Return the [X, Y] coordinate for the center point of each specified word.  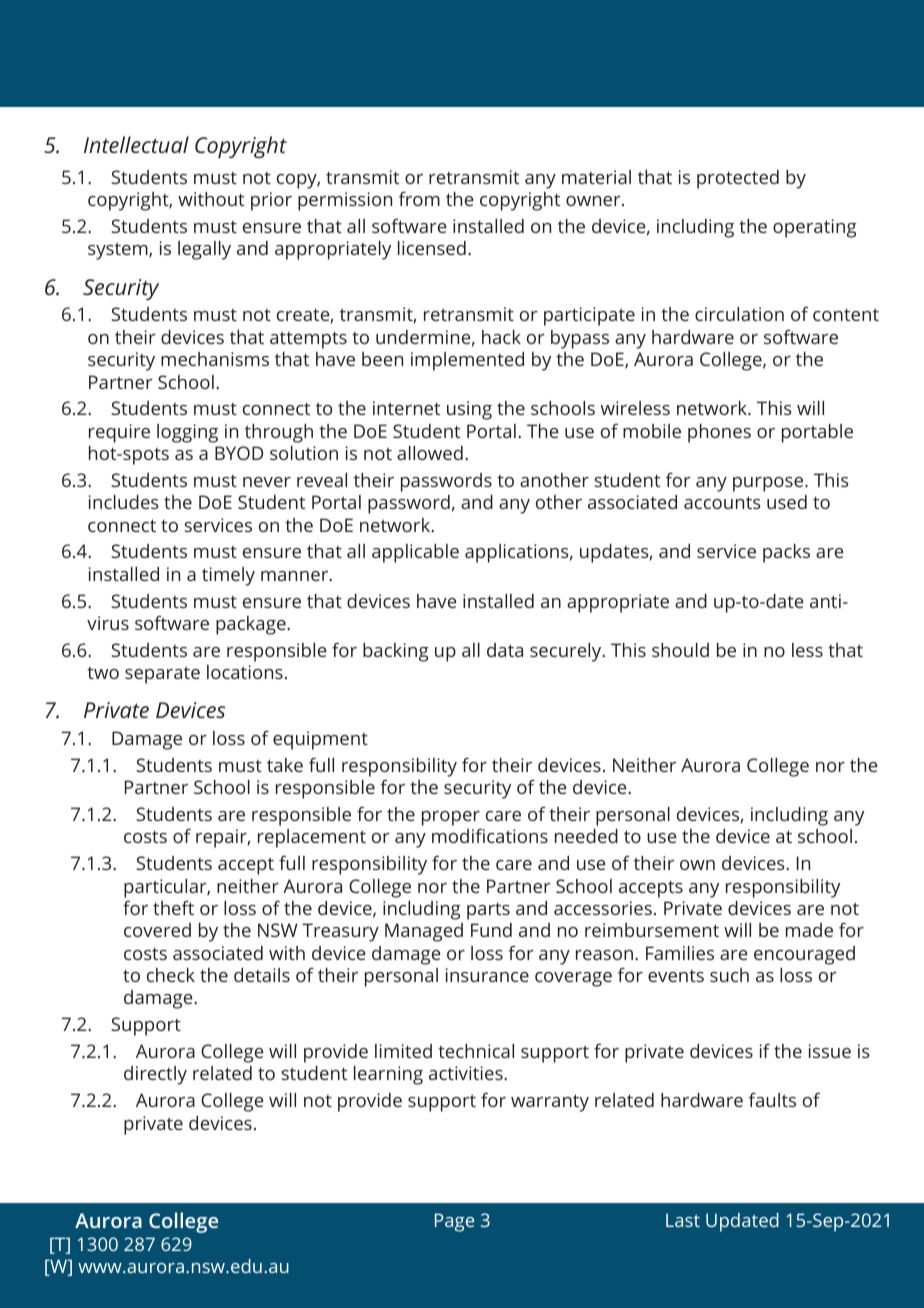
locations [245, 672]
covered [157, 930]
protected [738, 179]
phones [719, 433]
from [419, 199]
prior [271, 201]
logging [187, 433]
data [505, 650]
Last [683, 1220]
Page [454, 1222]
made [809, 930]
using [469, 410]
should [680, 650]
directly [155, 1075]
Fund [491, 930]
